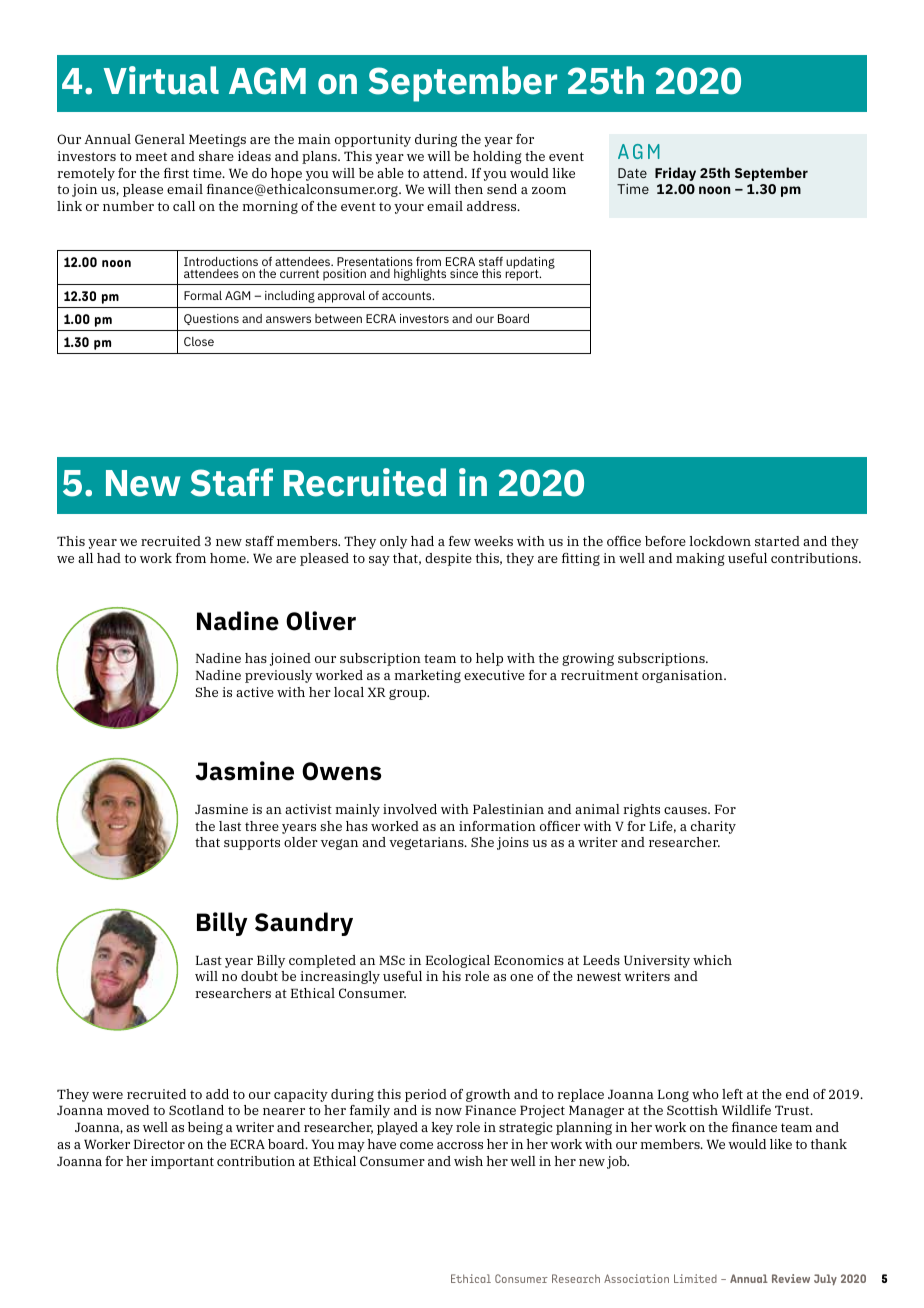  Describe the element at coordinates (458, 961) in the document. I see `Ecological` at that location.
